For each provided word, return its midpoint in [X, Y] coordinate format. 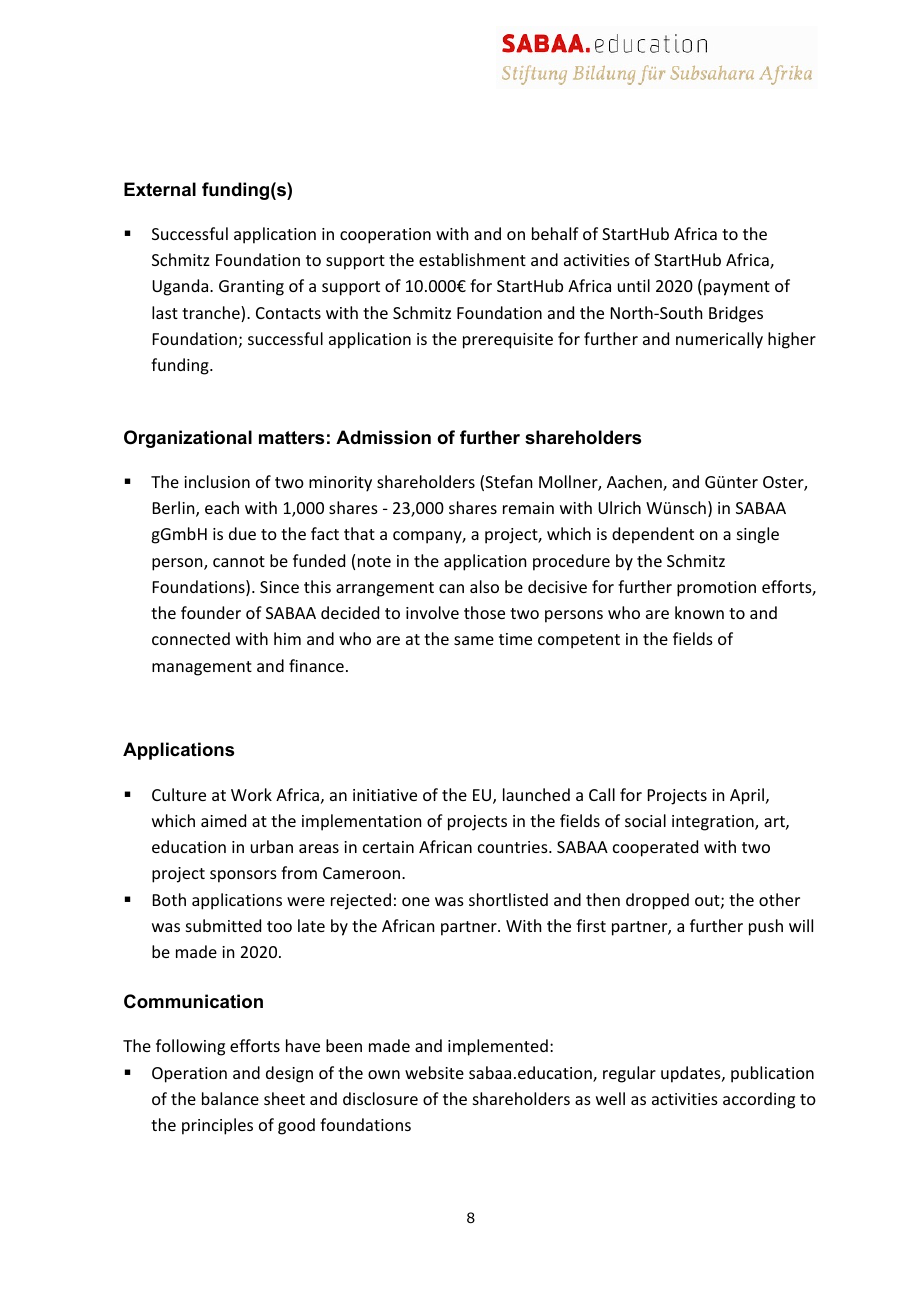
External [160, 189]
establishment [472, 259]
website [434, 1072]
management [202, 668]
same [474, 640]
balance [230, 1098]
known [699, 612]
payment [737, 288]
